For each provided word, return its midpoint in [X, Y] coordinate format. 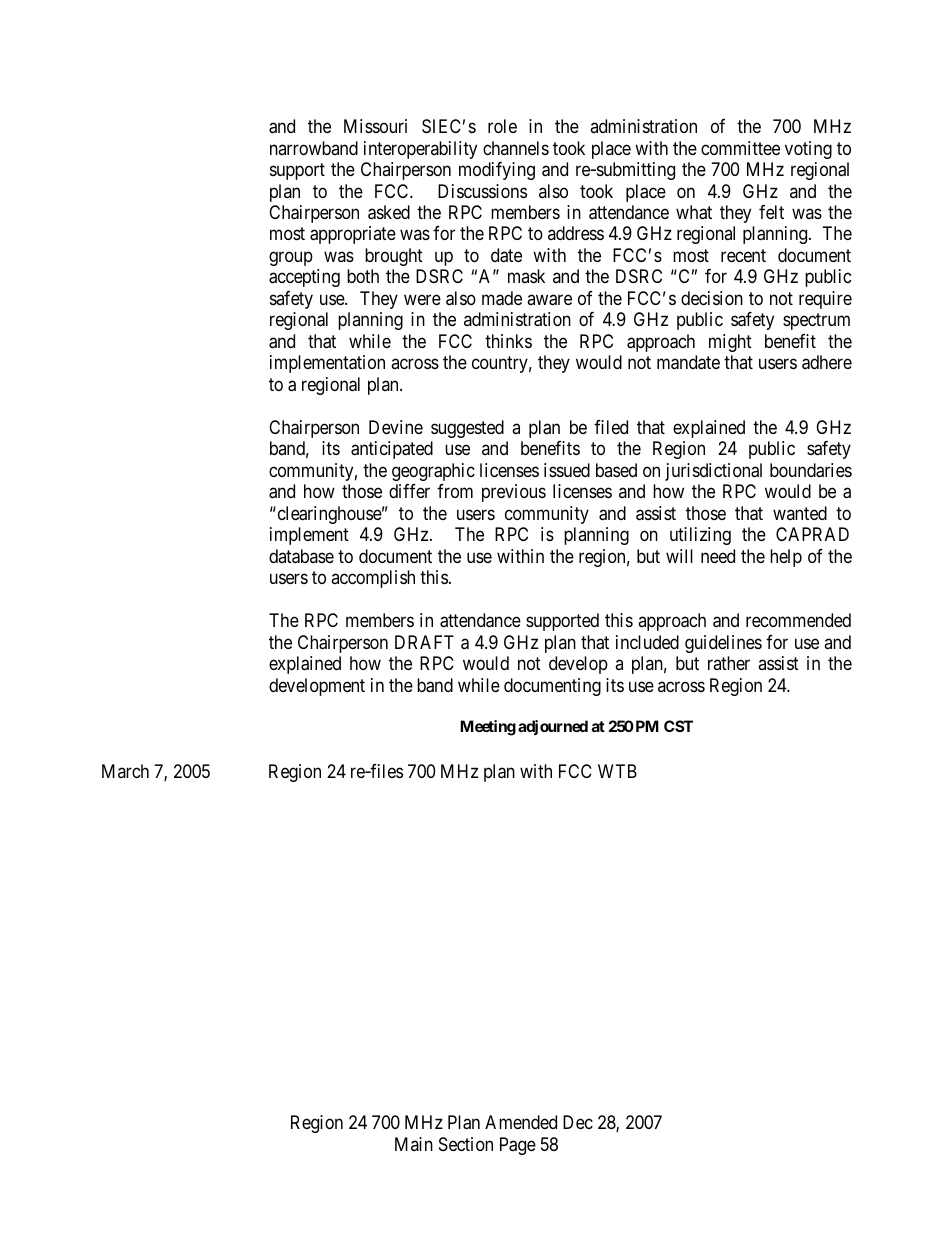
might [730, 343]
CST [678, 726]
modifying [497, 171]
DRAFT [424, 642]
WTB [617, 771]
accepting [304, 278]
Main [414, 1144]
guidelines [723, 644]
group [291, 258]
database [301, 556]
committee [740, 148]
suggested [467, 429]
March [125, 771]
